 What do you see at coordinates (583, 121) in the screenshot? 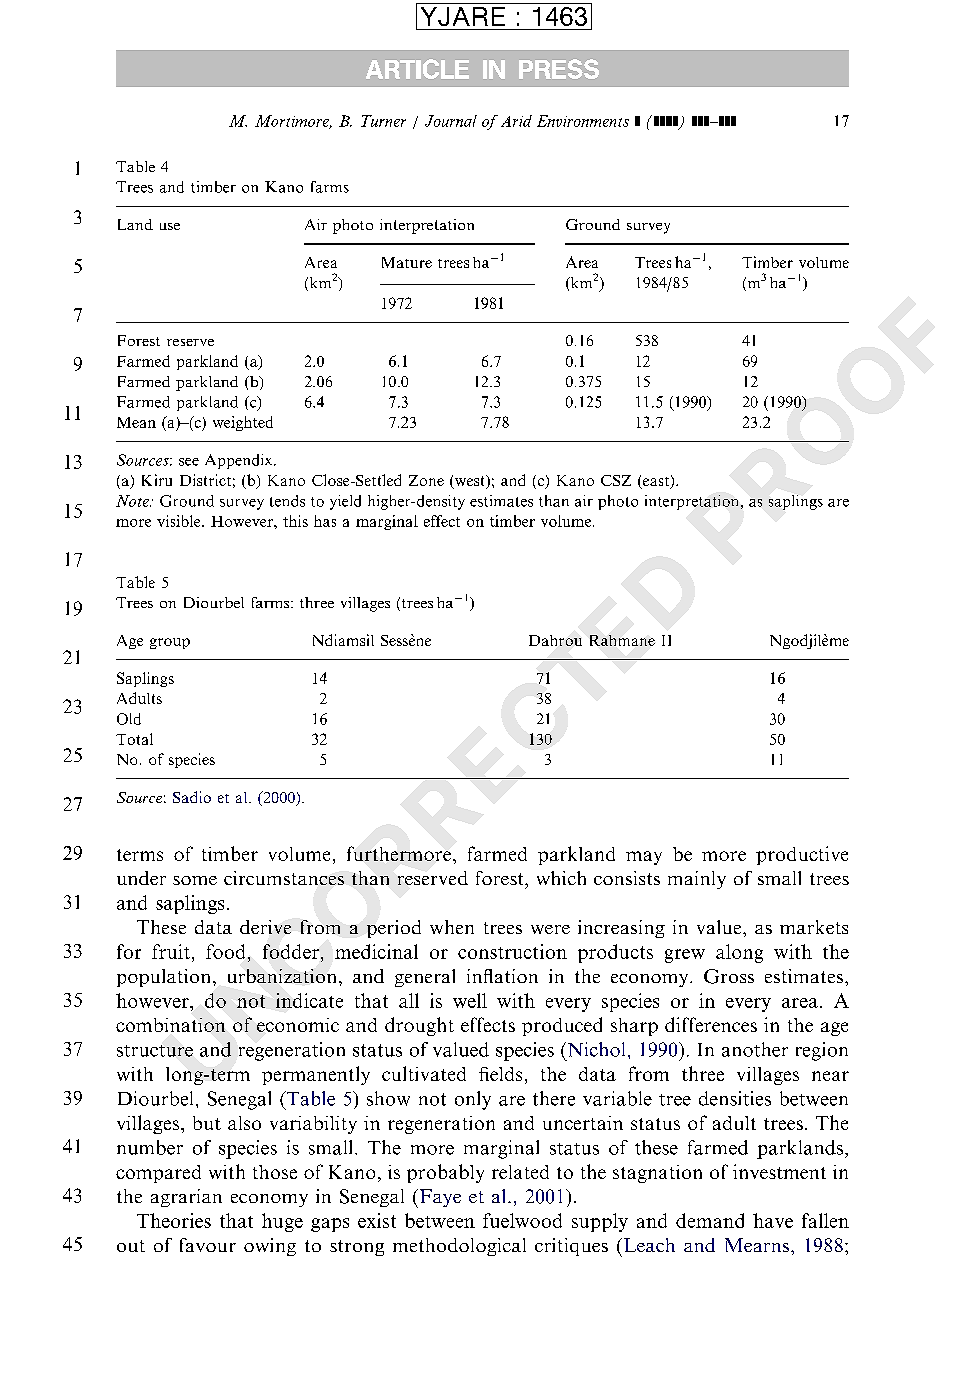
I see `Environments` at bounding box center [583, 121].
